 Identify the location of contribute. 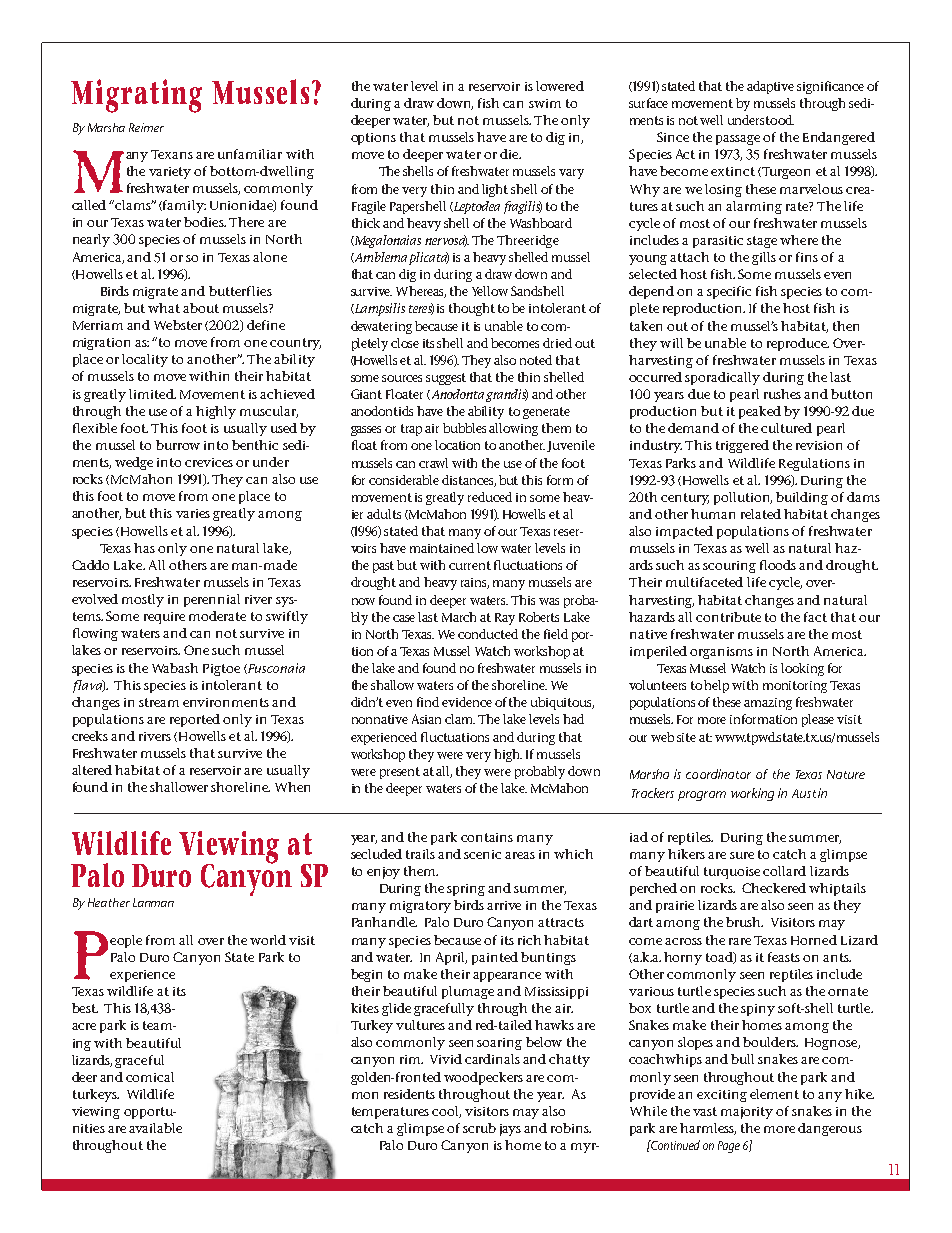
(728, 617).
